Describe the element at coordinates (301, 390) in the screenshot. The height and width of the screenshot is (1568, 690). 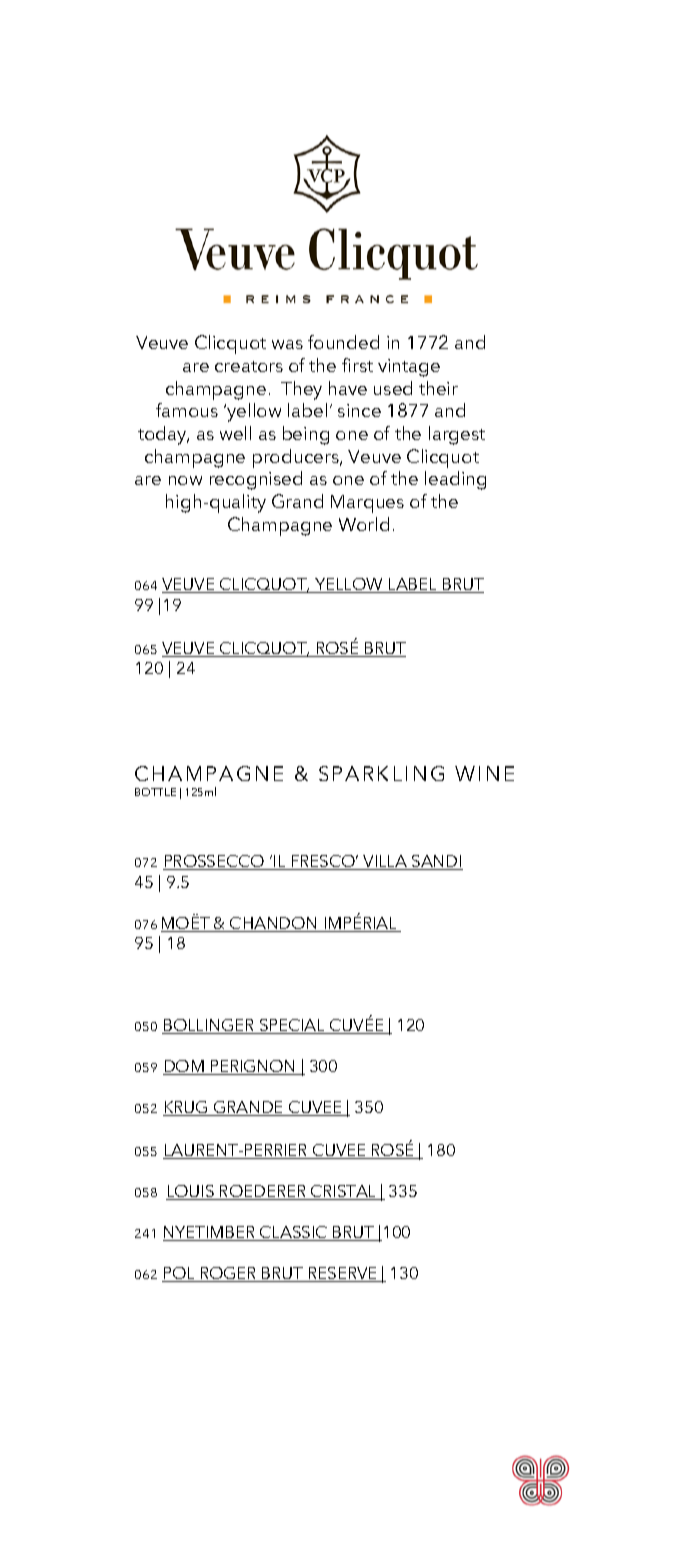
I see `They` at that location.
